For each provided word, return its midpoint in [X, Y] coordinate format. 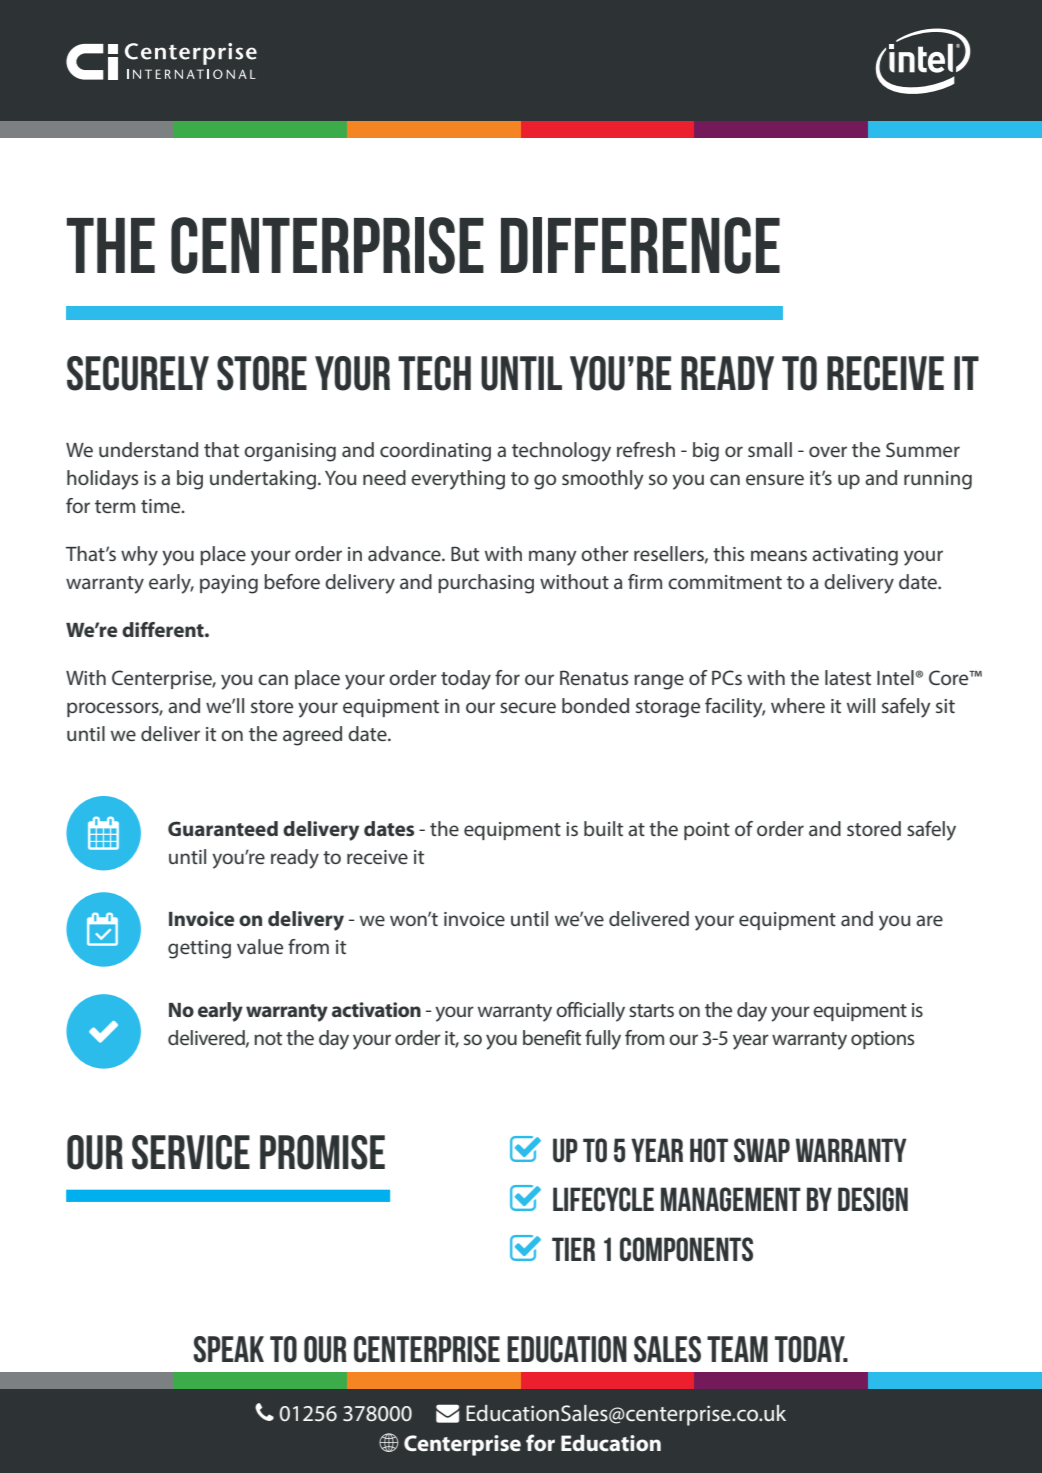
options [882, 1040]
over [828, 451]
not [268, 1038]
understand [148, 449]
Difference [640, 245]
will [861, 705]
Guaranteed [223, 828]
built [603, 828]
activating [855, 556]
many [553, 558]
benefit [552, 1037]
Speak [228, 1349]
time [162, 506]
